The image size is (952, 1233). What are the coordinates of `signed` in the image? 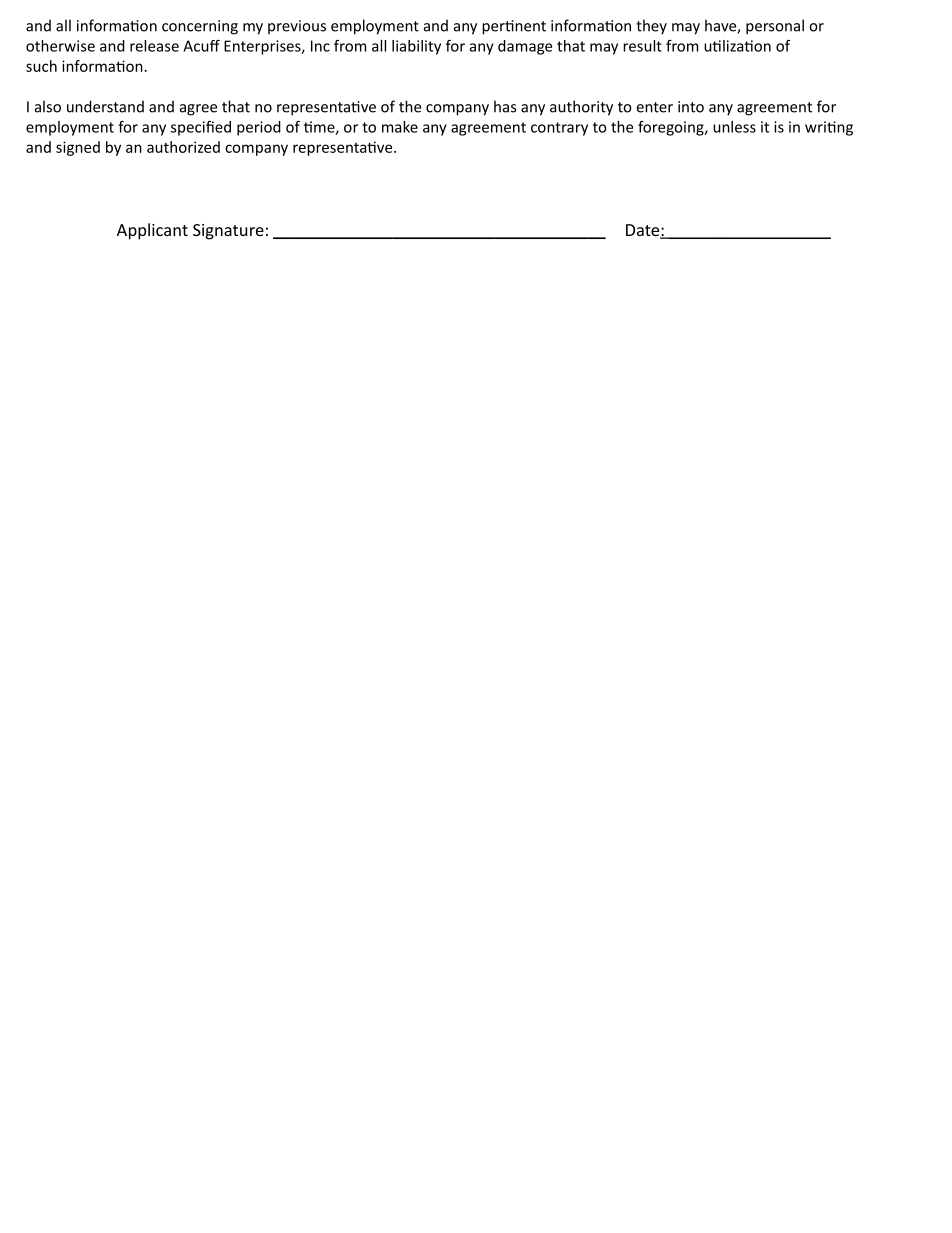 It's located at (78, 148).
